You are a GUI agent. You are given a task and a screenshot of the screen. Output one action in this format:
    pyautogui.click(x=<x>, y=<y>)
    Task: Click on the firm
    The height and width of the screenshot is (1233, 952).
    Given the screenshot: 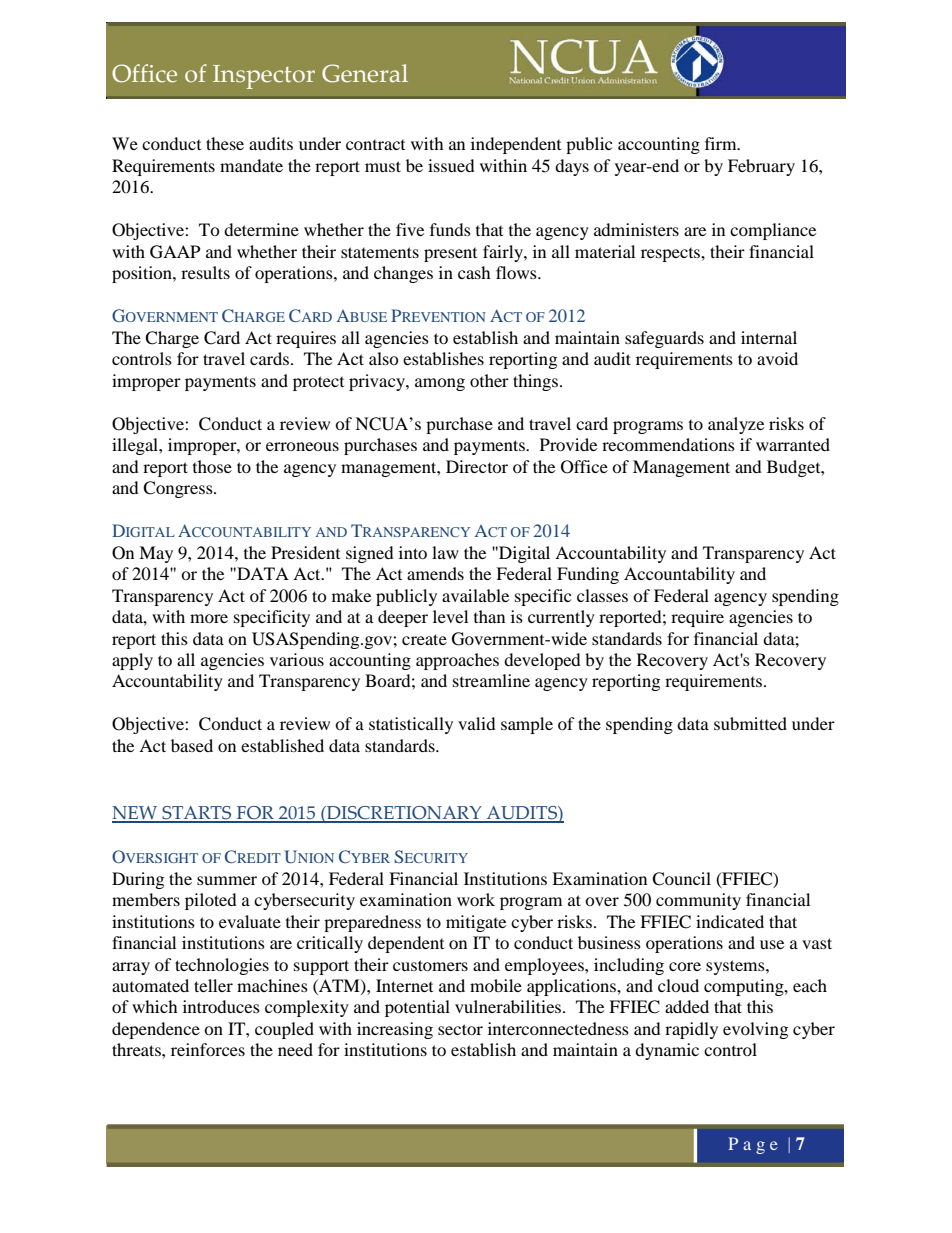 What is the action you would take?
    pyautogui.click(x=722, y=143)
